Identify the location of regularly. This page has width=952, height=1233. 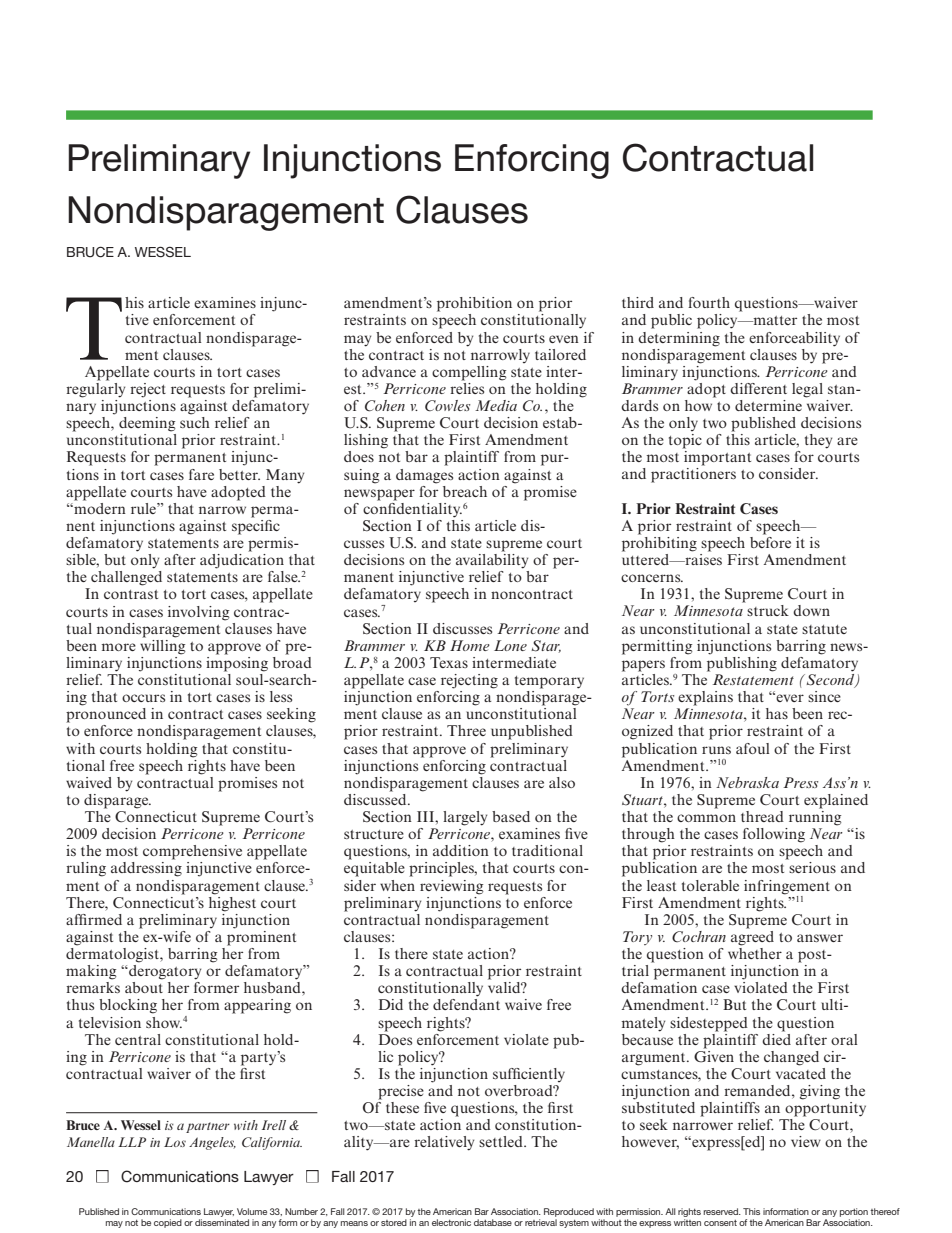
(95, 389).
